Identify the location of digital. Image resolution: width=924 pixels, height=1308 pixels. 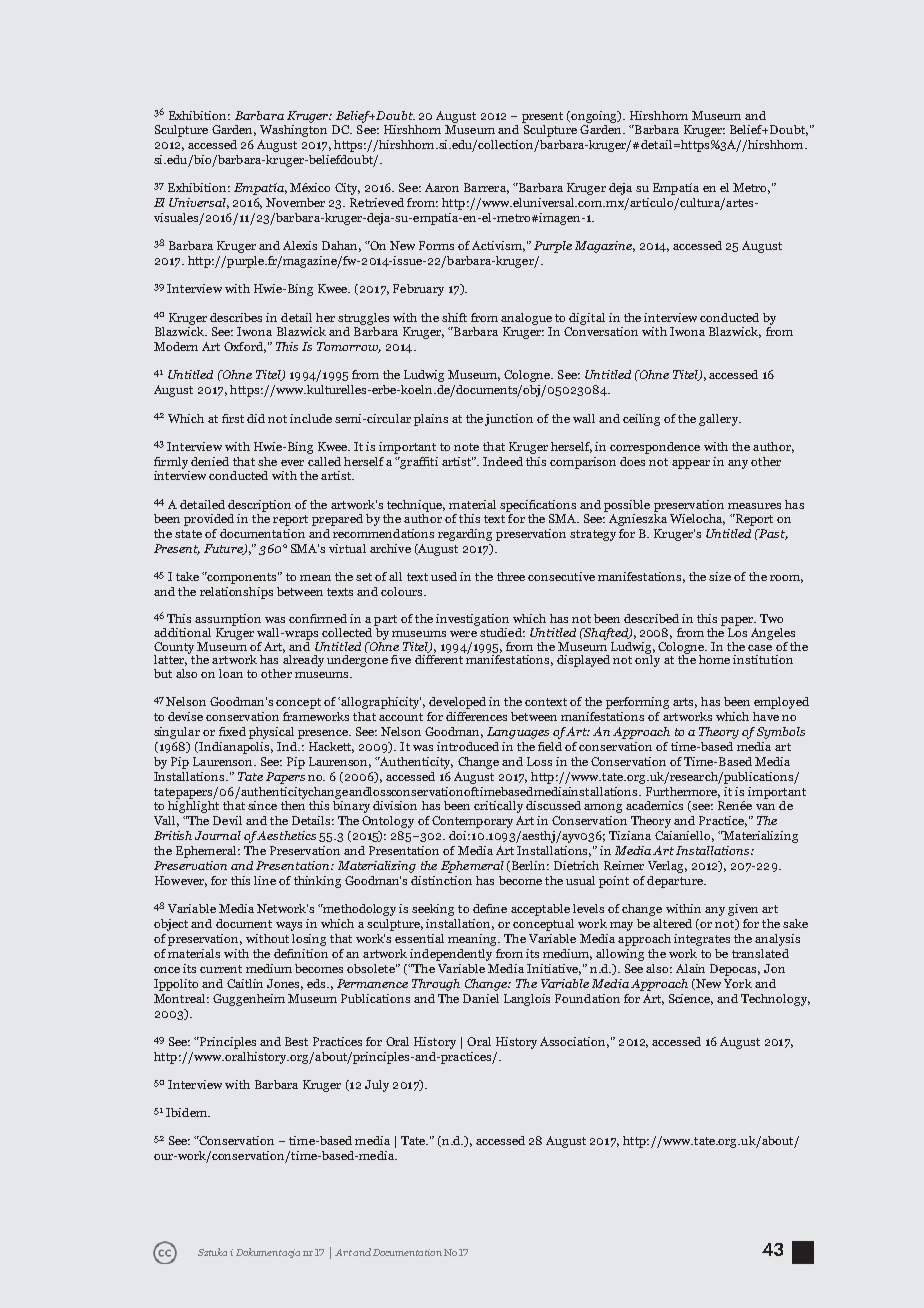
(587, 319).
